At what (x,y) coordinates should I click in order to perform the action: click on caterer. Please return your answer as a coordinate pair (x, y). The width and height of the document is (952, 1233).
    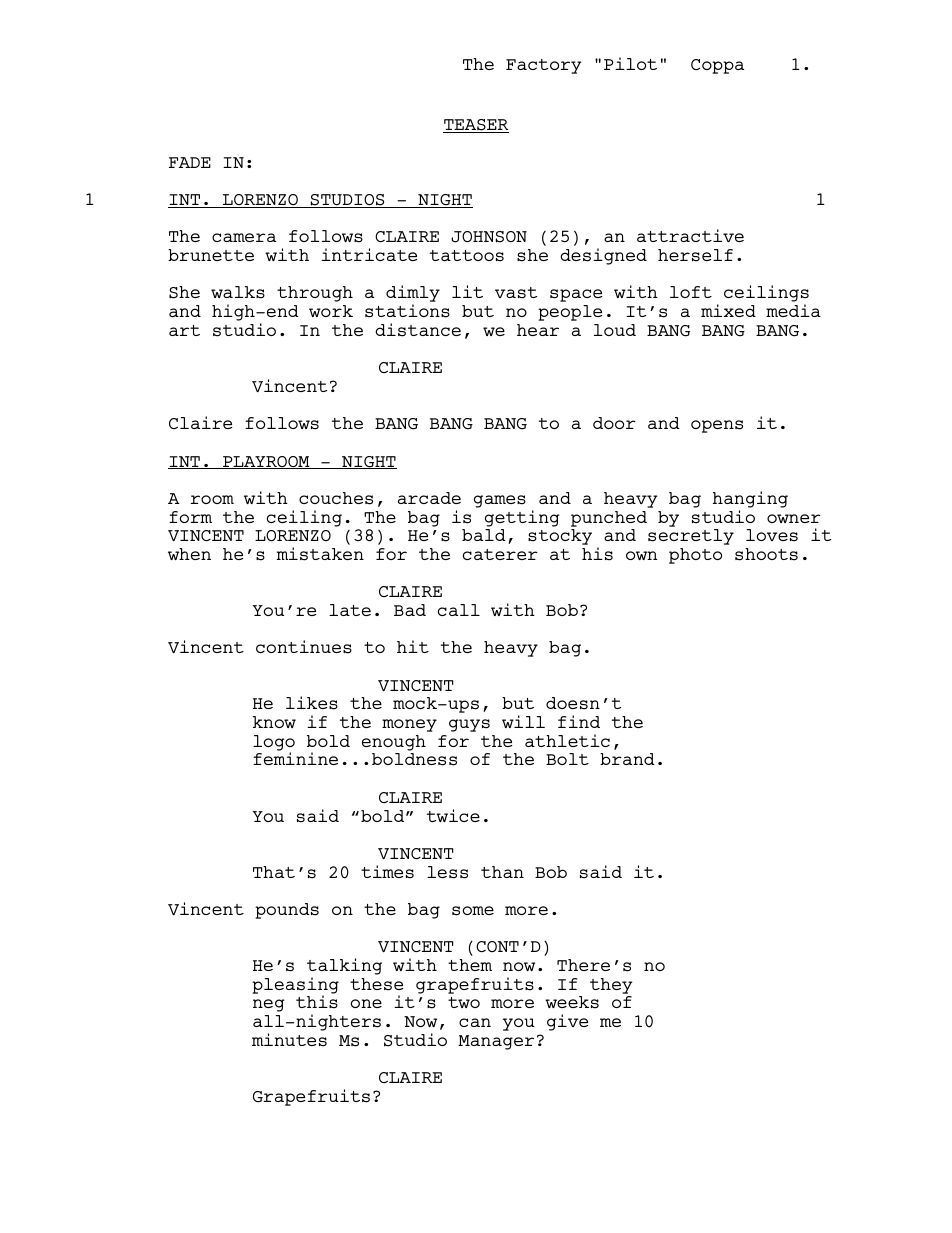
    Looking at the image, I should click on (500, 554).
